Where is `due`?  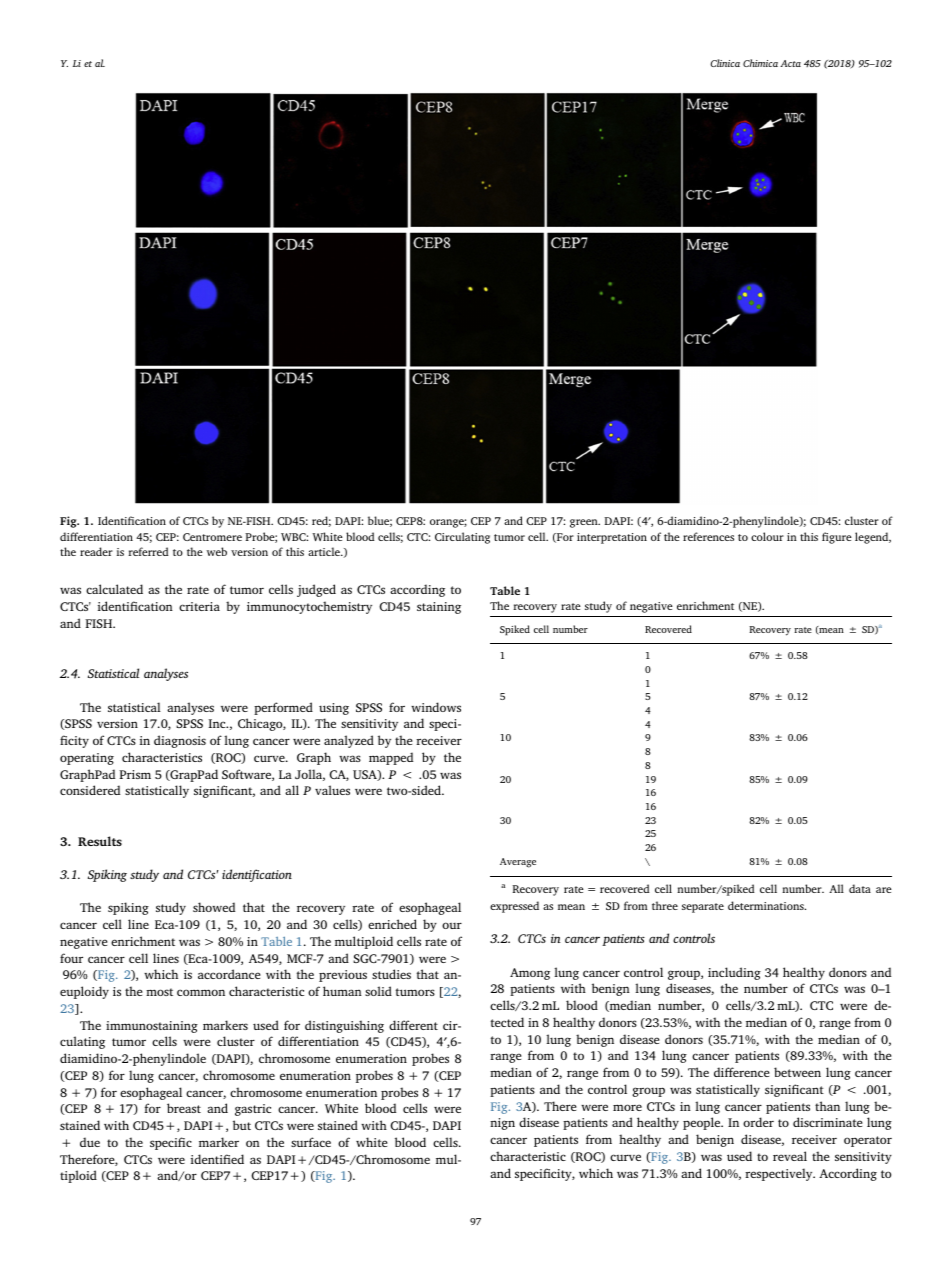
due is located at coordinates (90, 1142).
